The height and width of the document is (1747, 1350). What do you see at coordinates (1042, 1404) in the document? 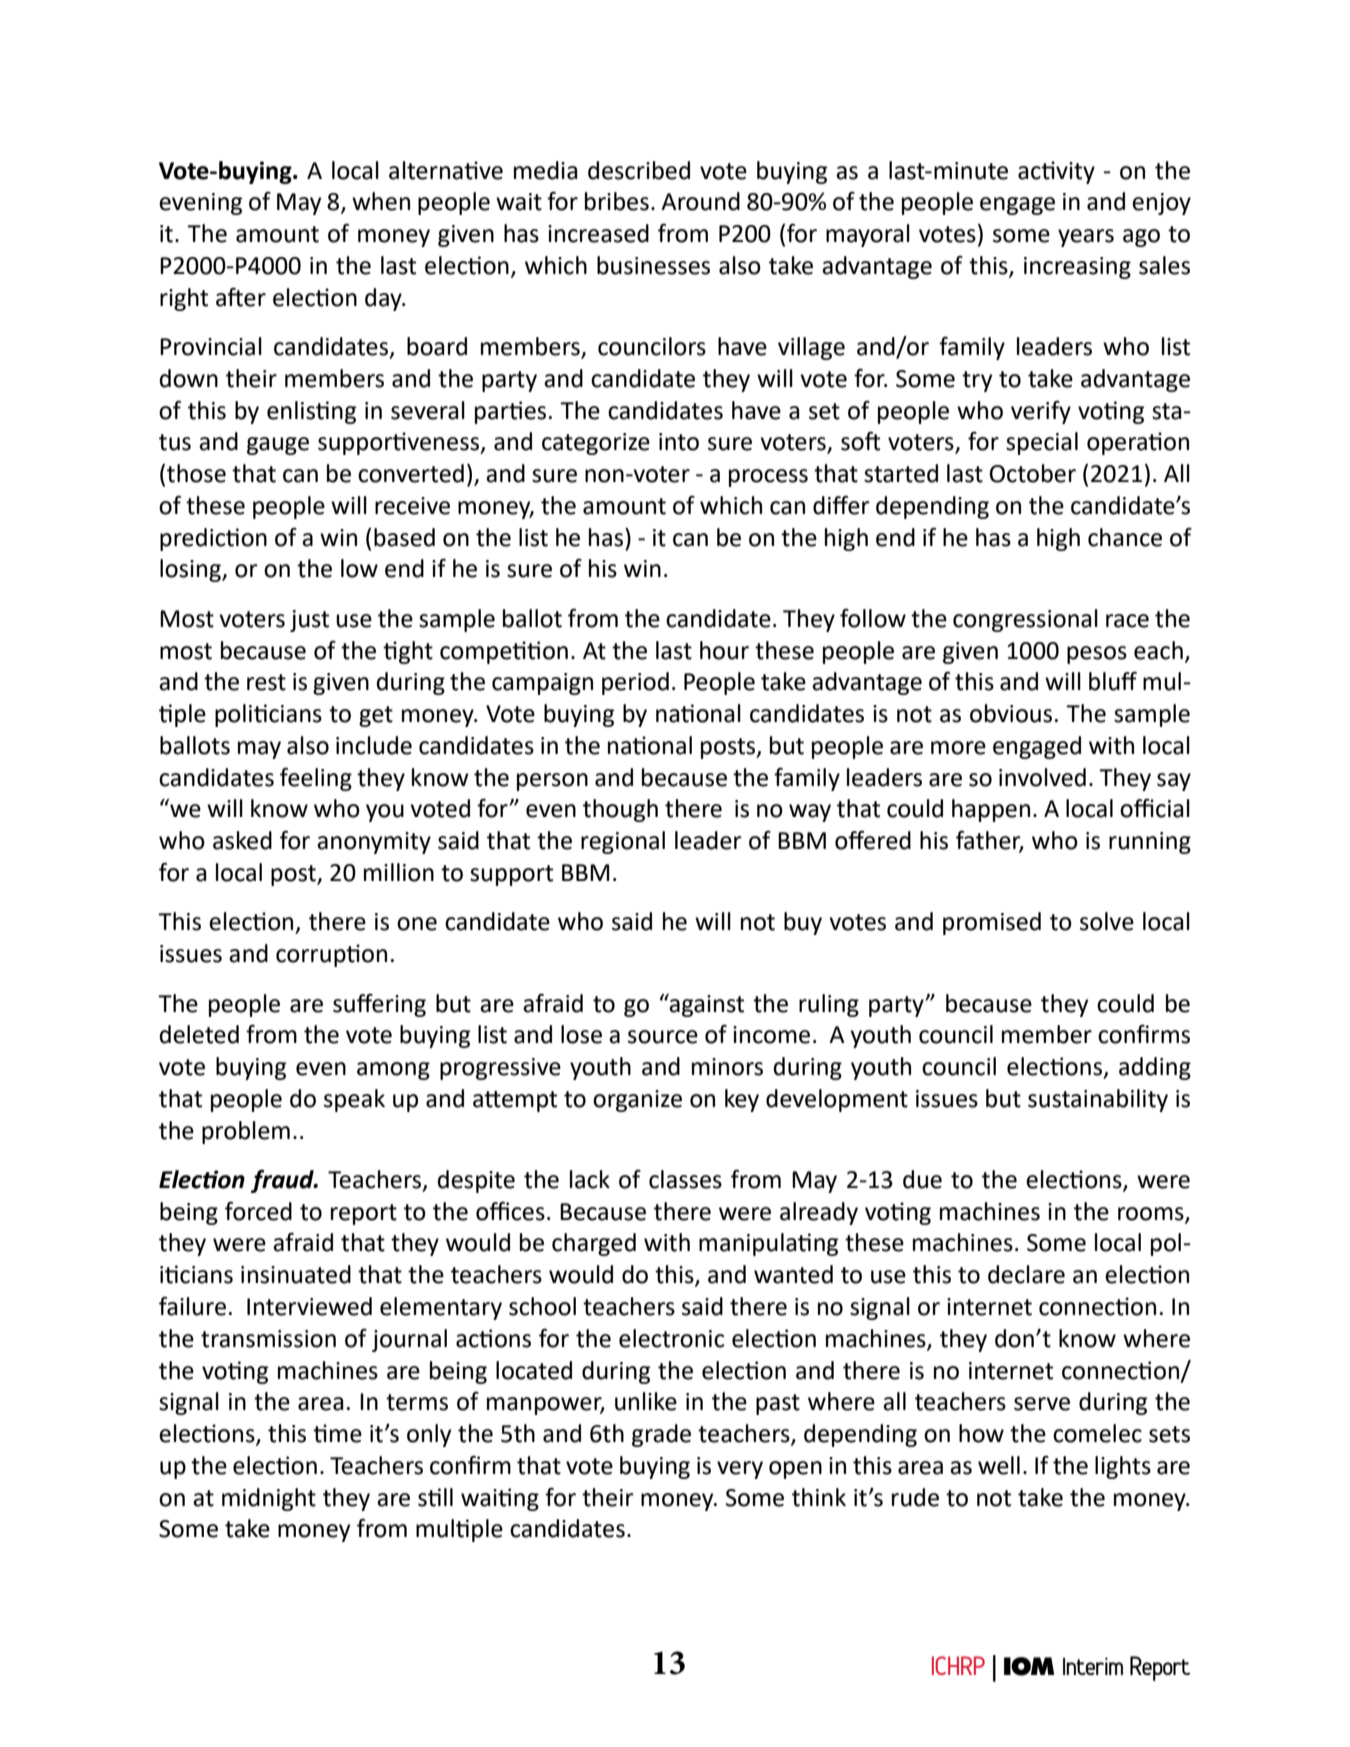
I see `serve` at bounding box center [1042, 1404].
